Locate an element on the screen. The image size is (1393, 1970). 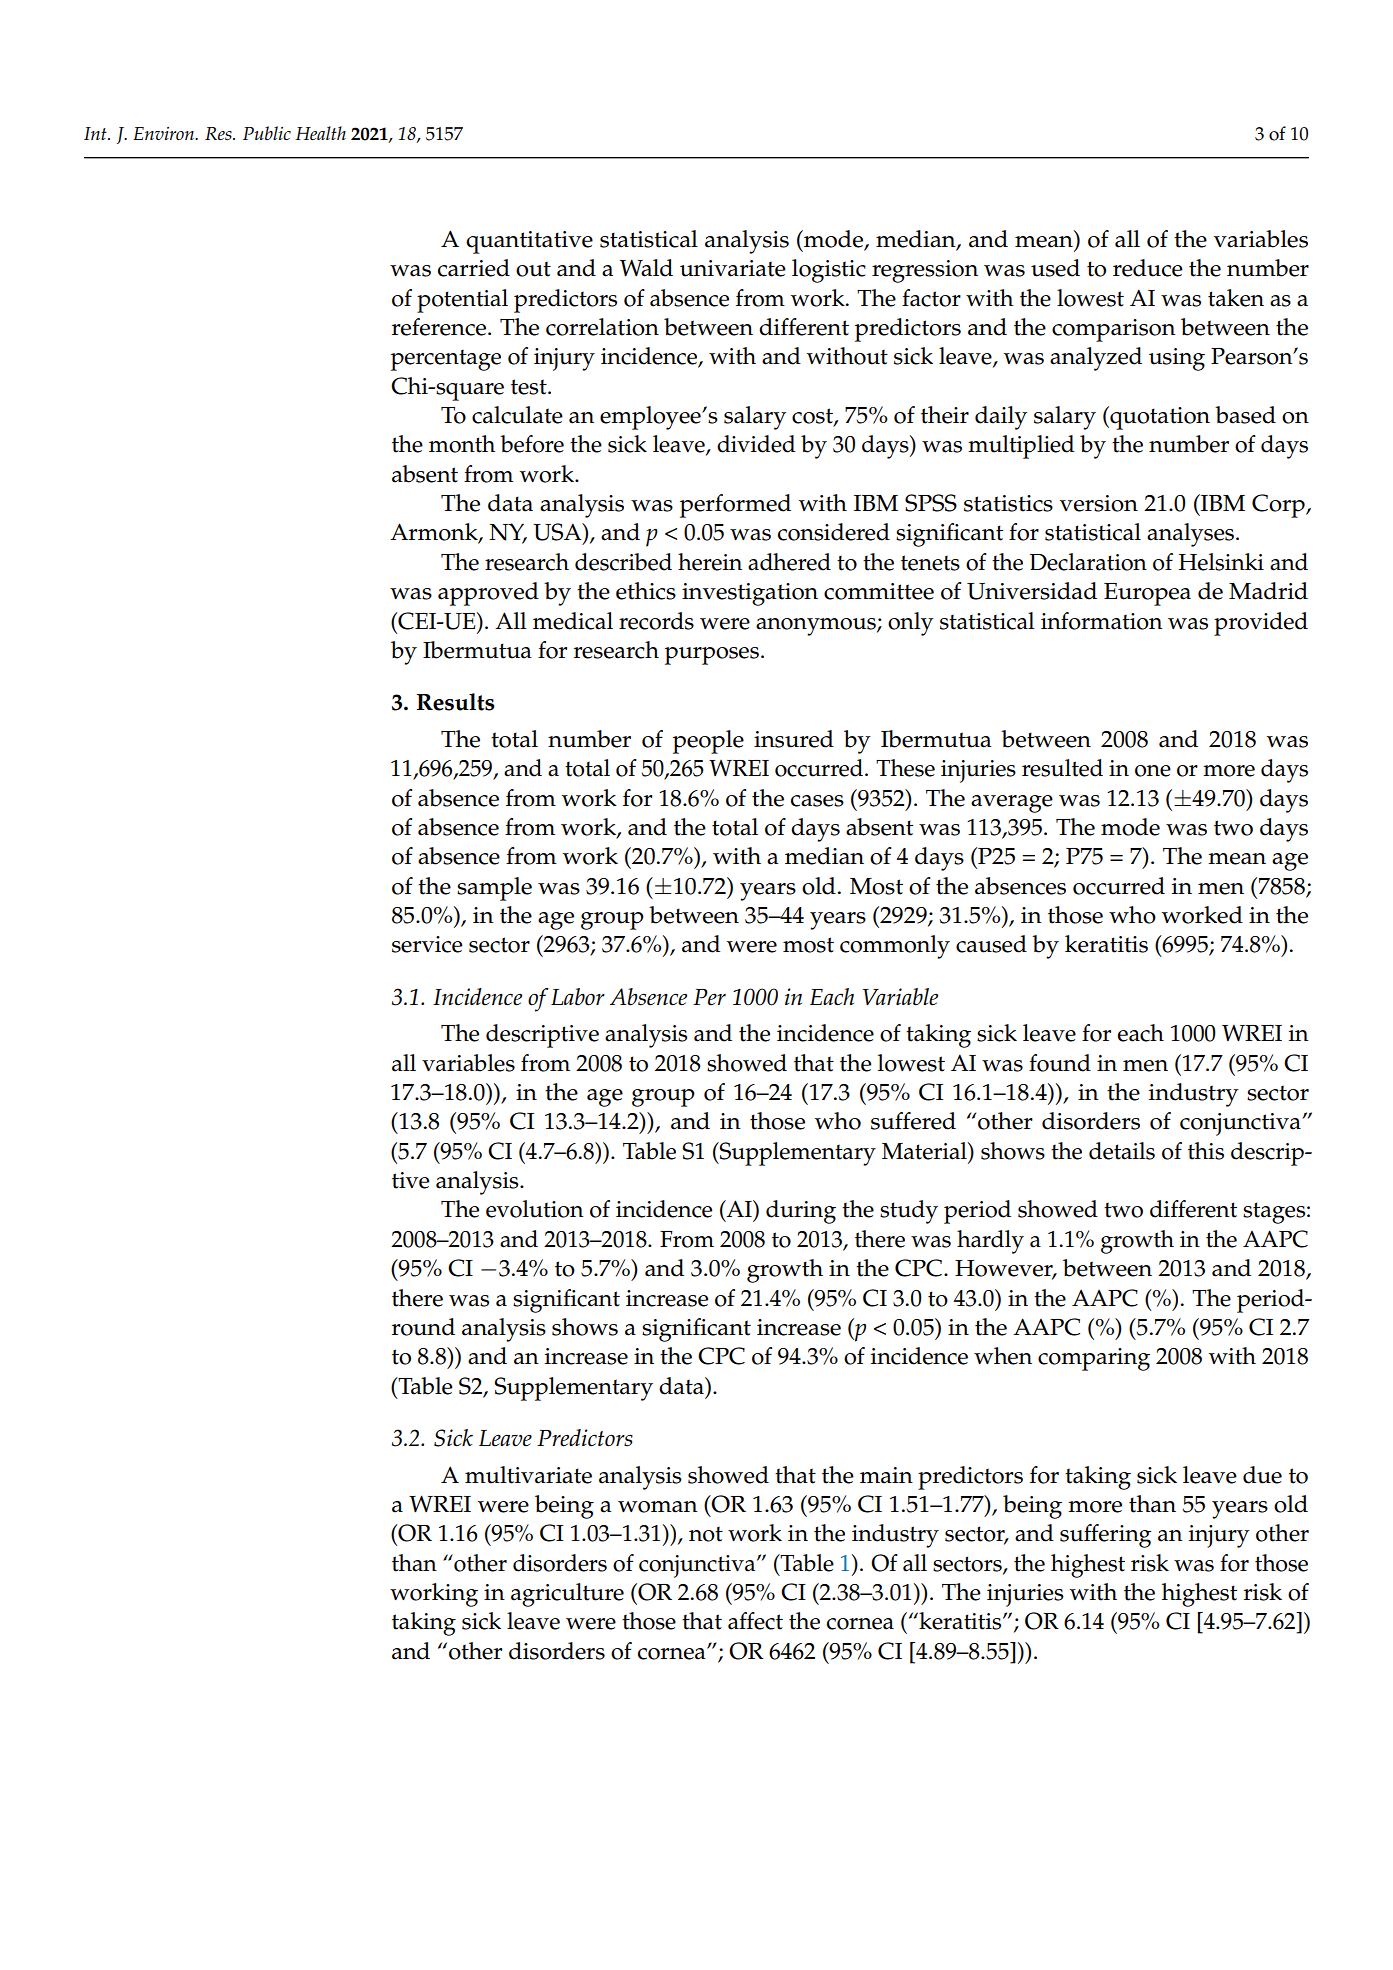
Labor is located at coordinates (578, 997).
